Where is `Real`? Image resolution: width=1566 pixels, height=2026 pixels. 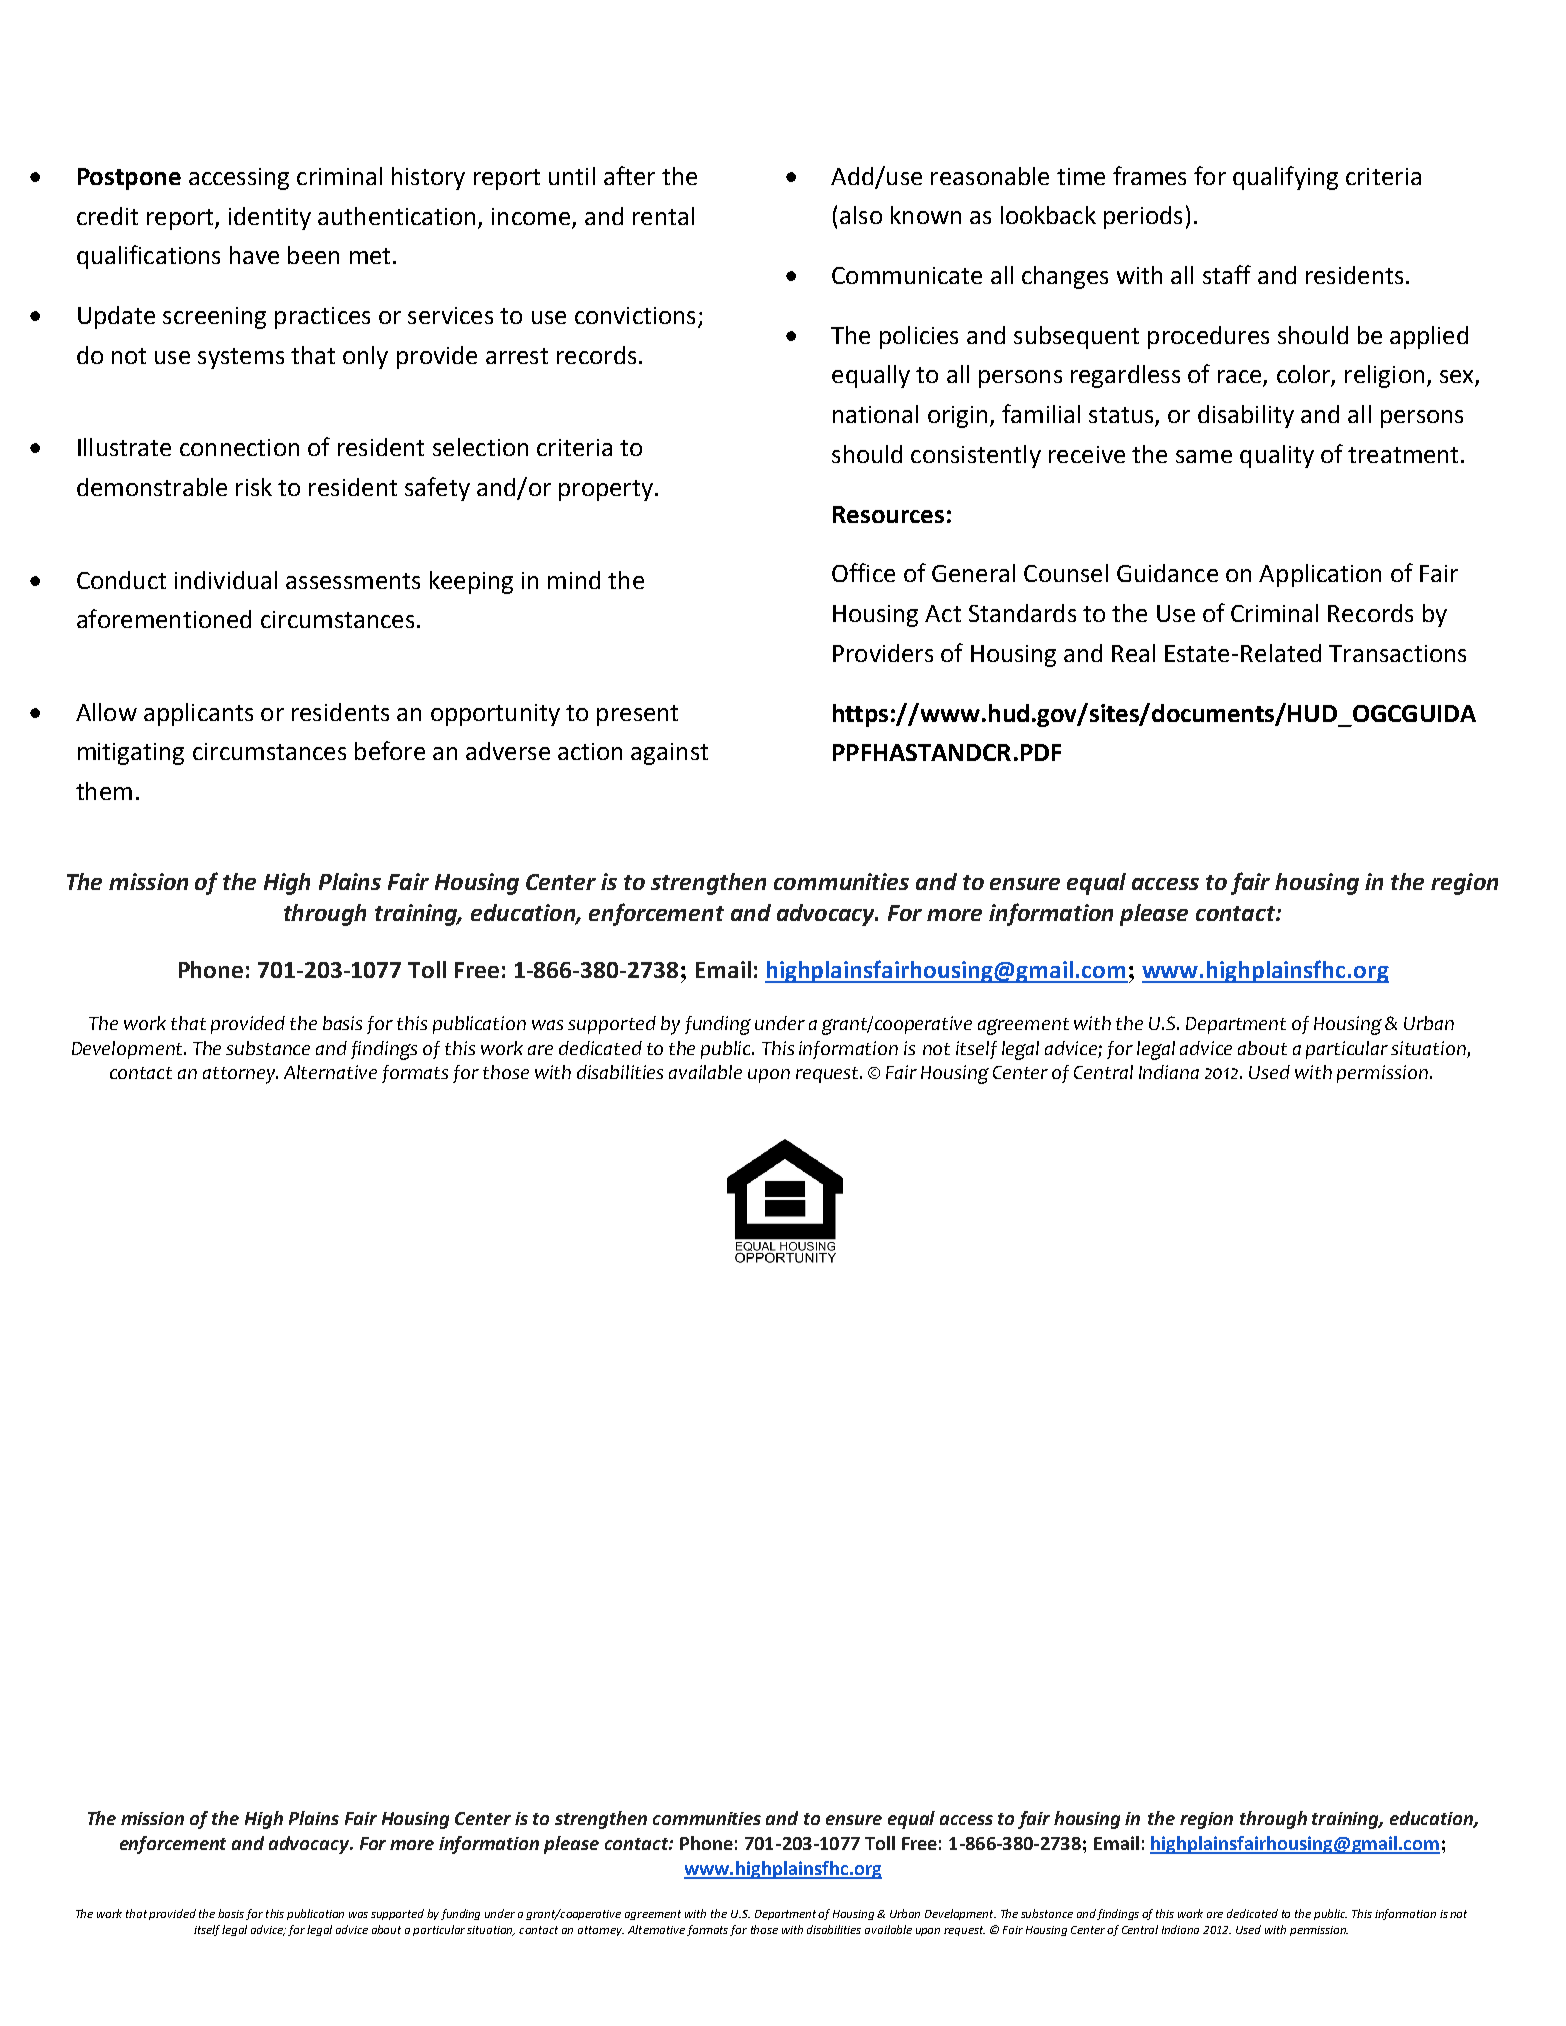 Real is located at coordinates (1133, 653).
